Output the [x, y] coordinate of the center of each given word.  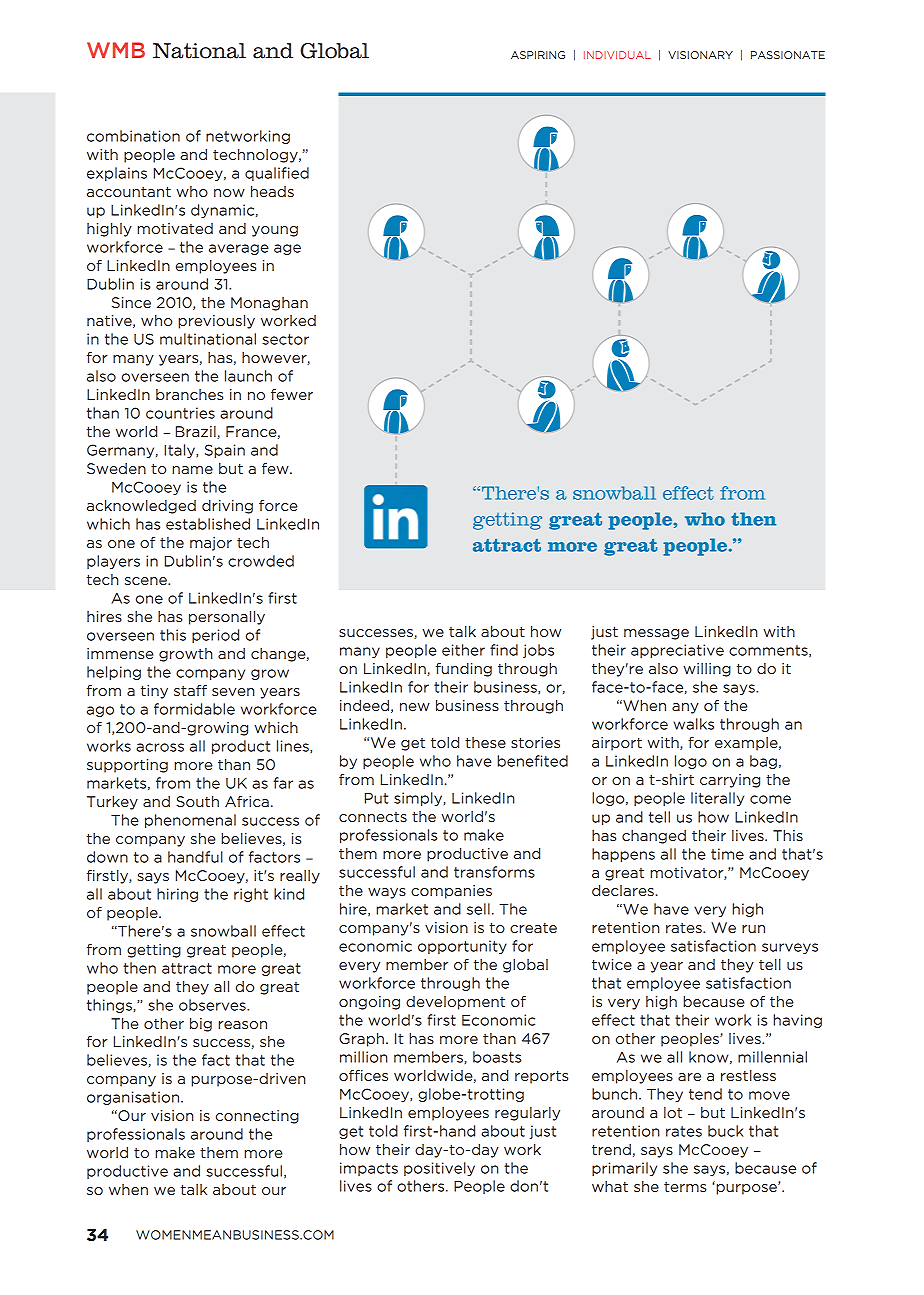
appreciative [677, 651]
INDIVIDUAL [617, 55]
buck [726, 1131]
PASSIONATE [788, 55]
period [215, 636]
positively [439, 1169]
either [463, 650]
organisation [134, 1098]
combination [133, 136]
